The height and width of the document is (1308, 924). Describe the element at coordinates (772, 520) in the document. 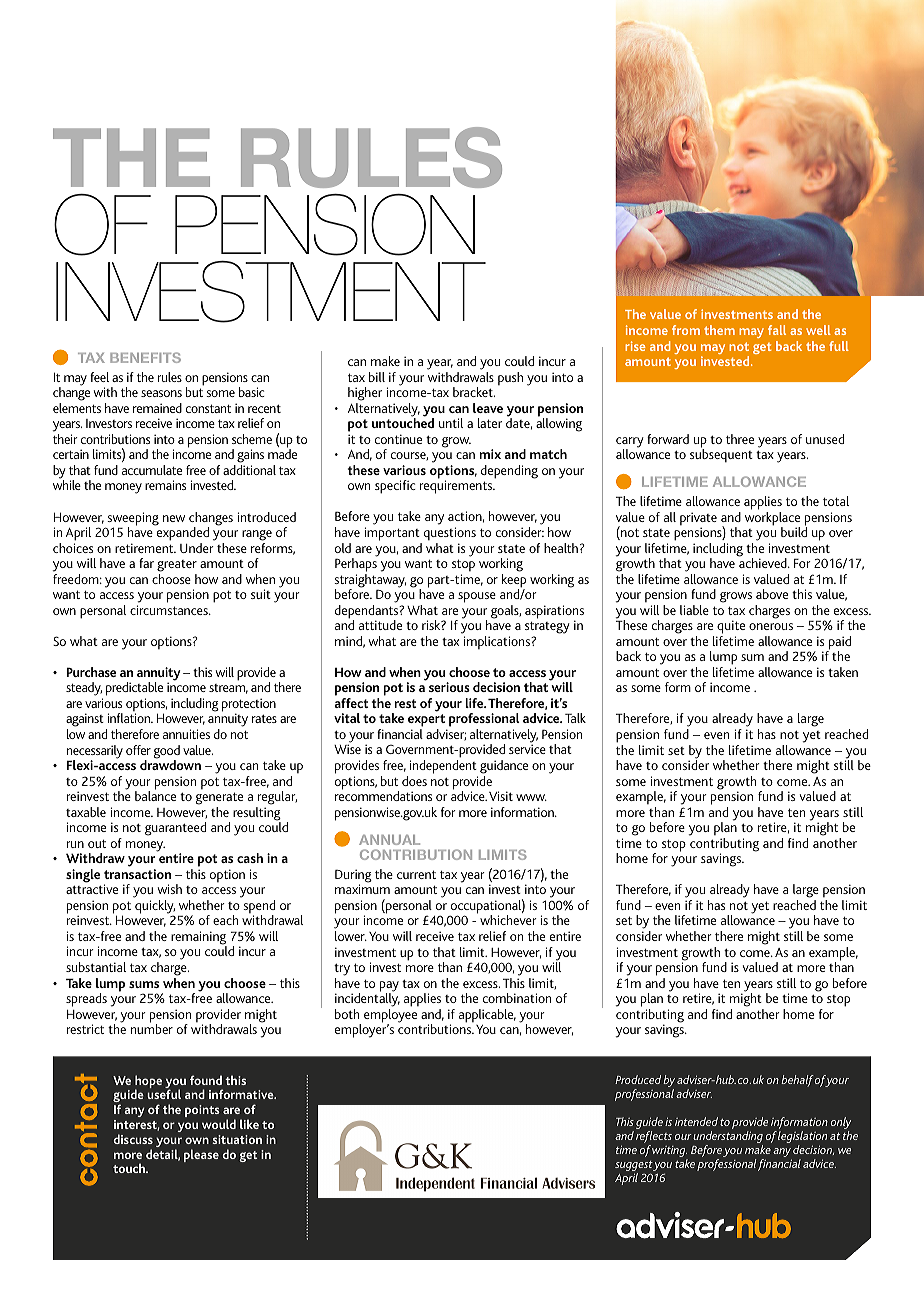

I see `workplace` at that location.
